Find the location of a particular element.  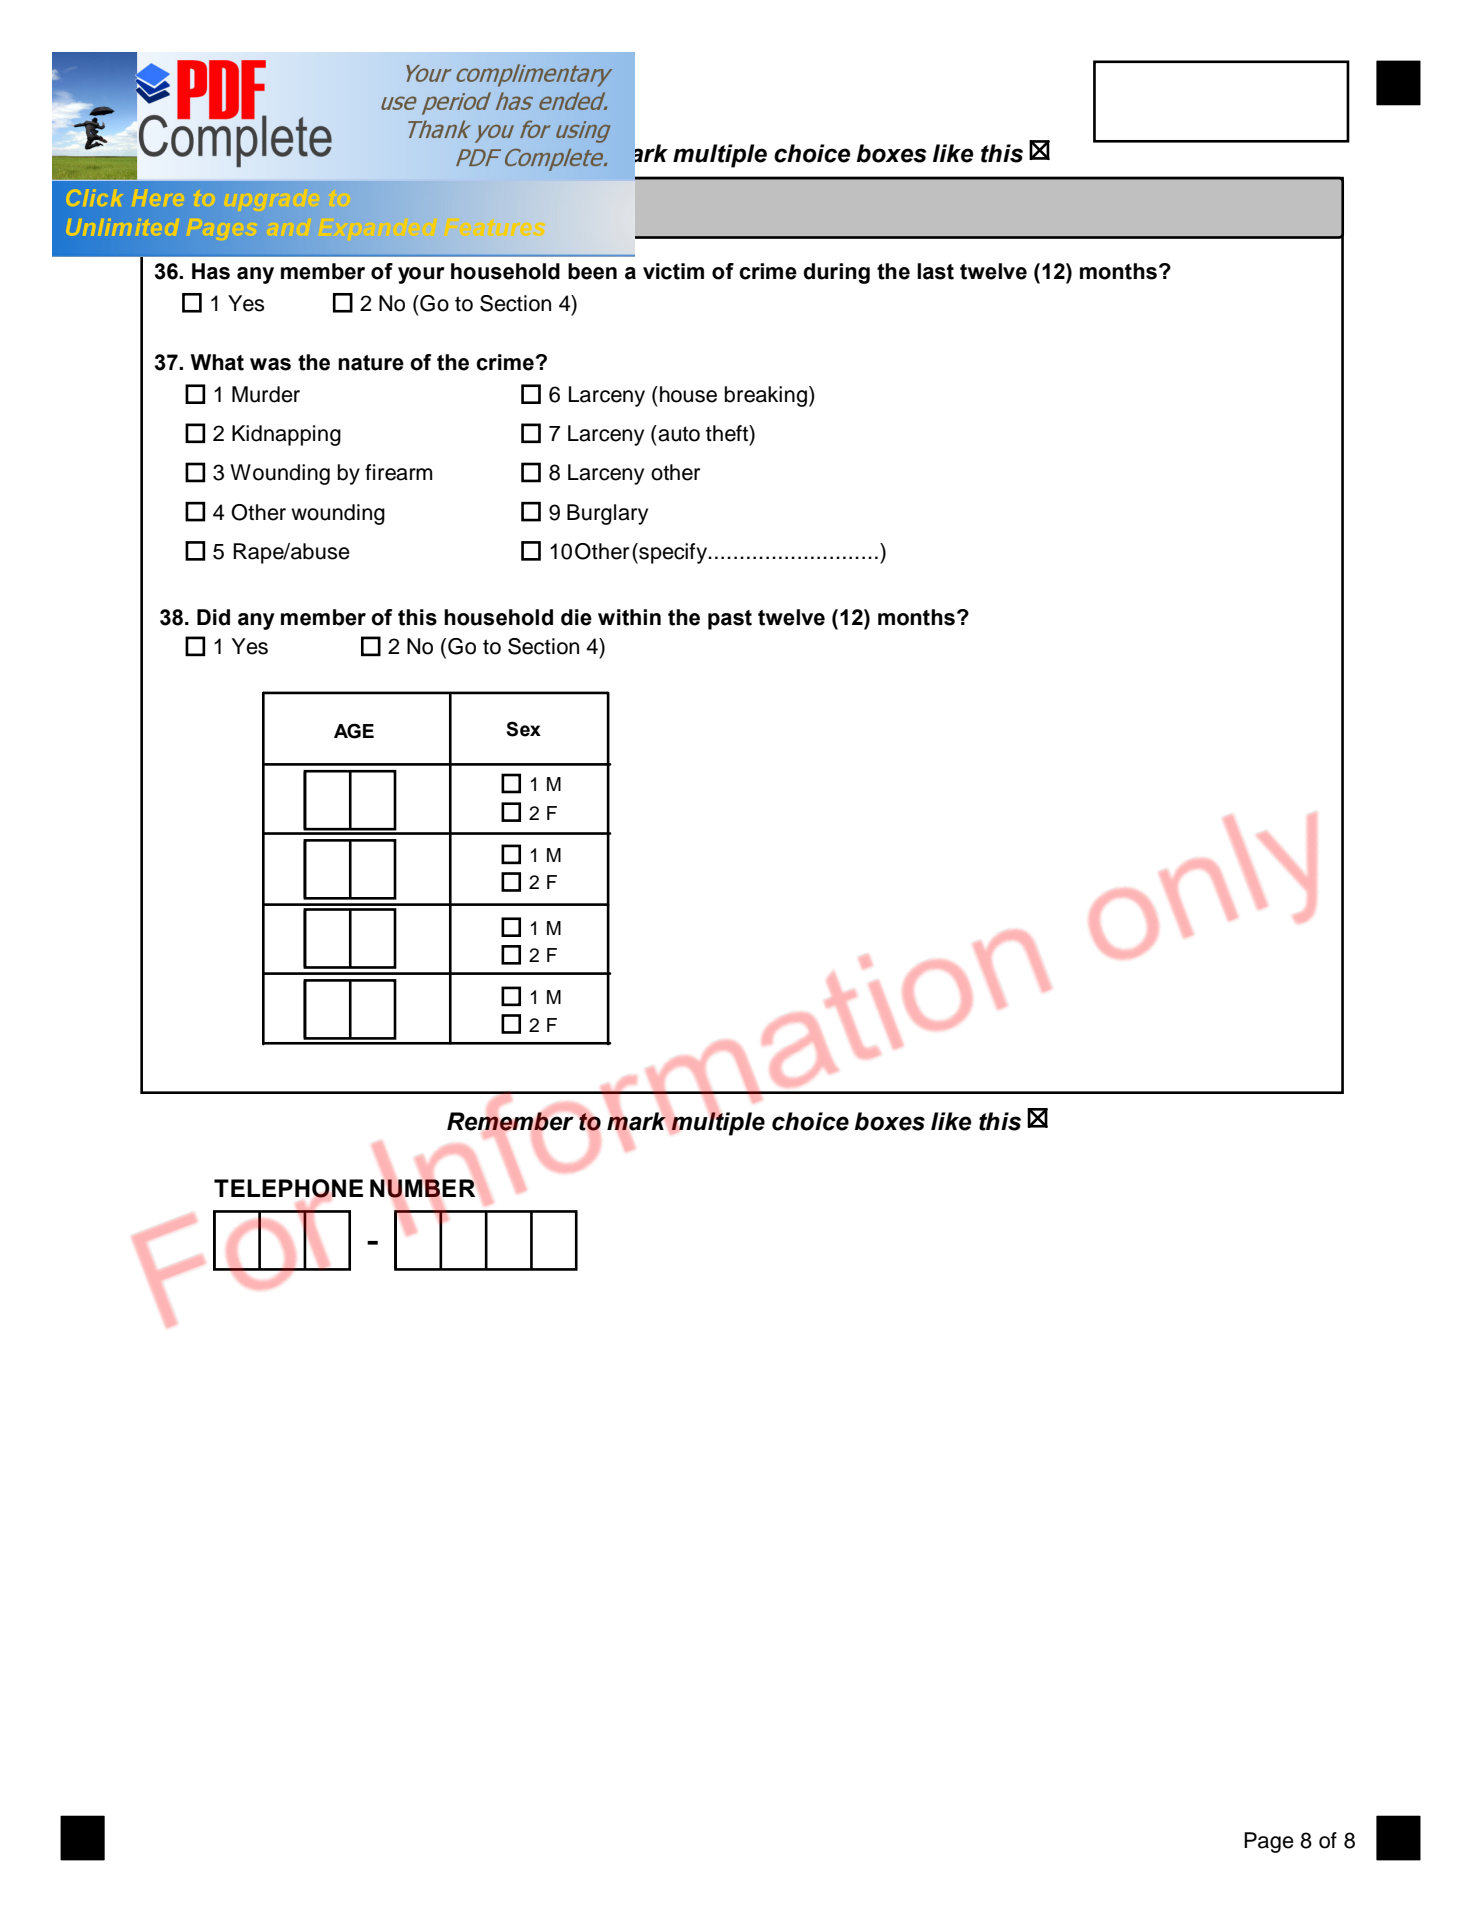

nature is located at coordinates (371, 363).
